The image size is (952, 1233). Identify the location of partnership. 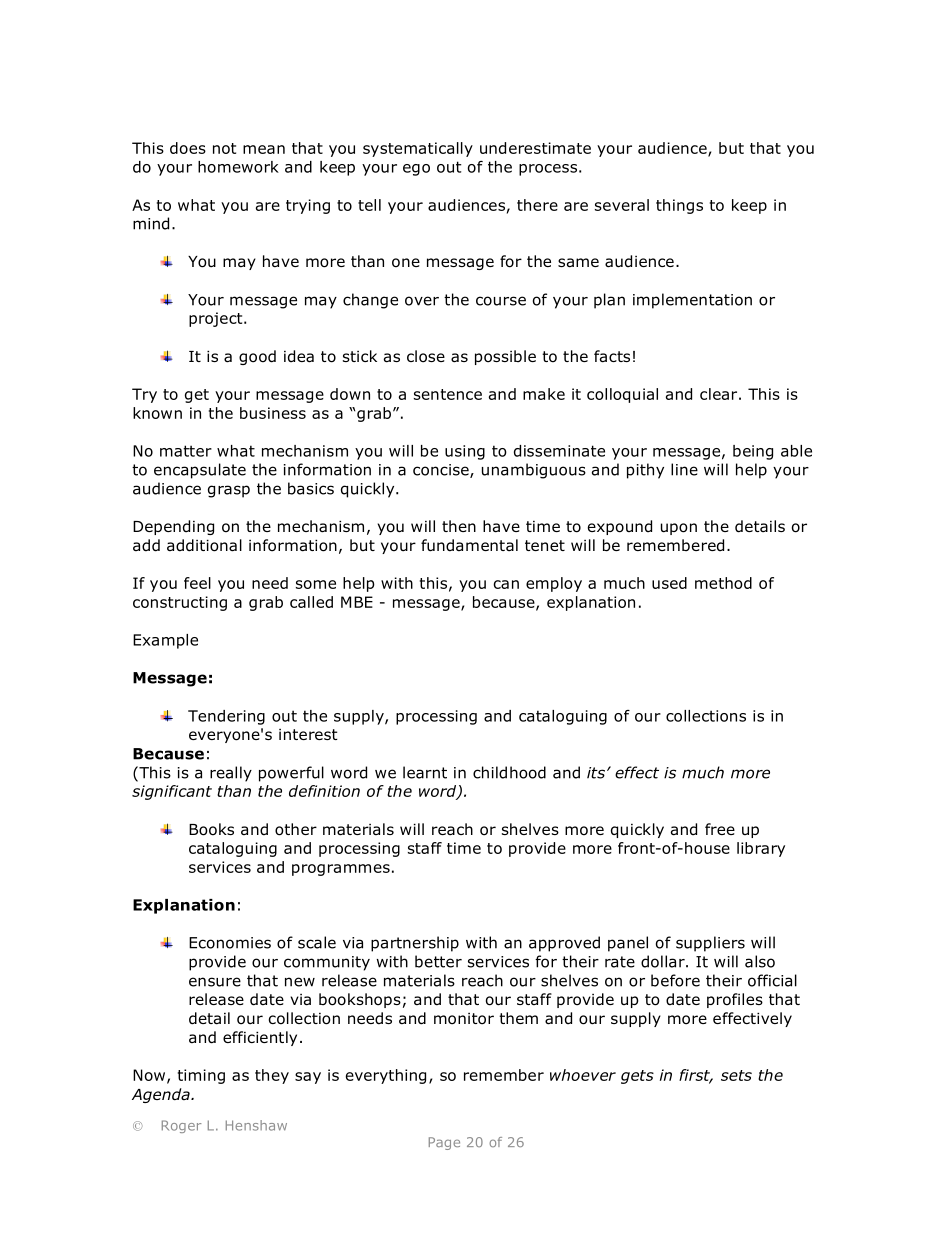
(415, 944).
